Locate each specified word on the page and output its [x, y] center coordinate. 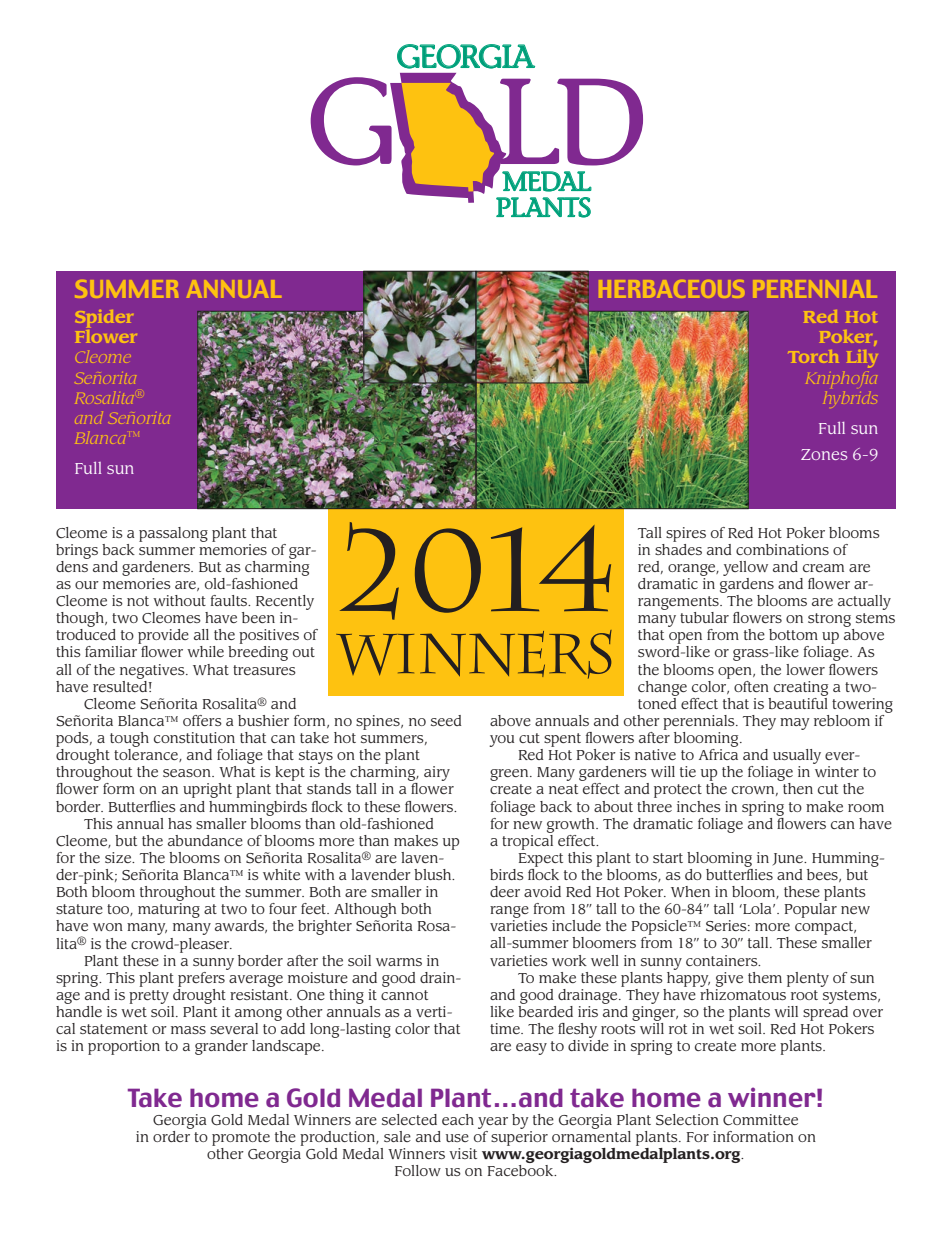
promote [241, 1139]
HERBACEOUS [671, 289]
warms [399, 962]
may [795, 724]
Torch [813, 356]
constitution [194, 737]
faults [230, 600]
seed [446, 720]
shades [678, 548]
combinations [782, 549]
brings [77, 551]
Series [727, 926]
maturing [169, 910]
